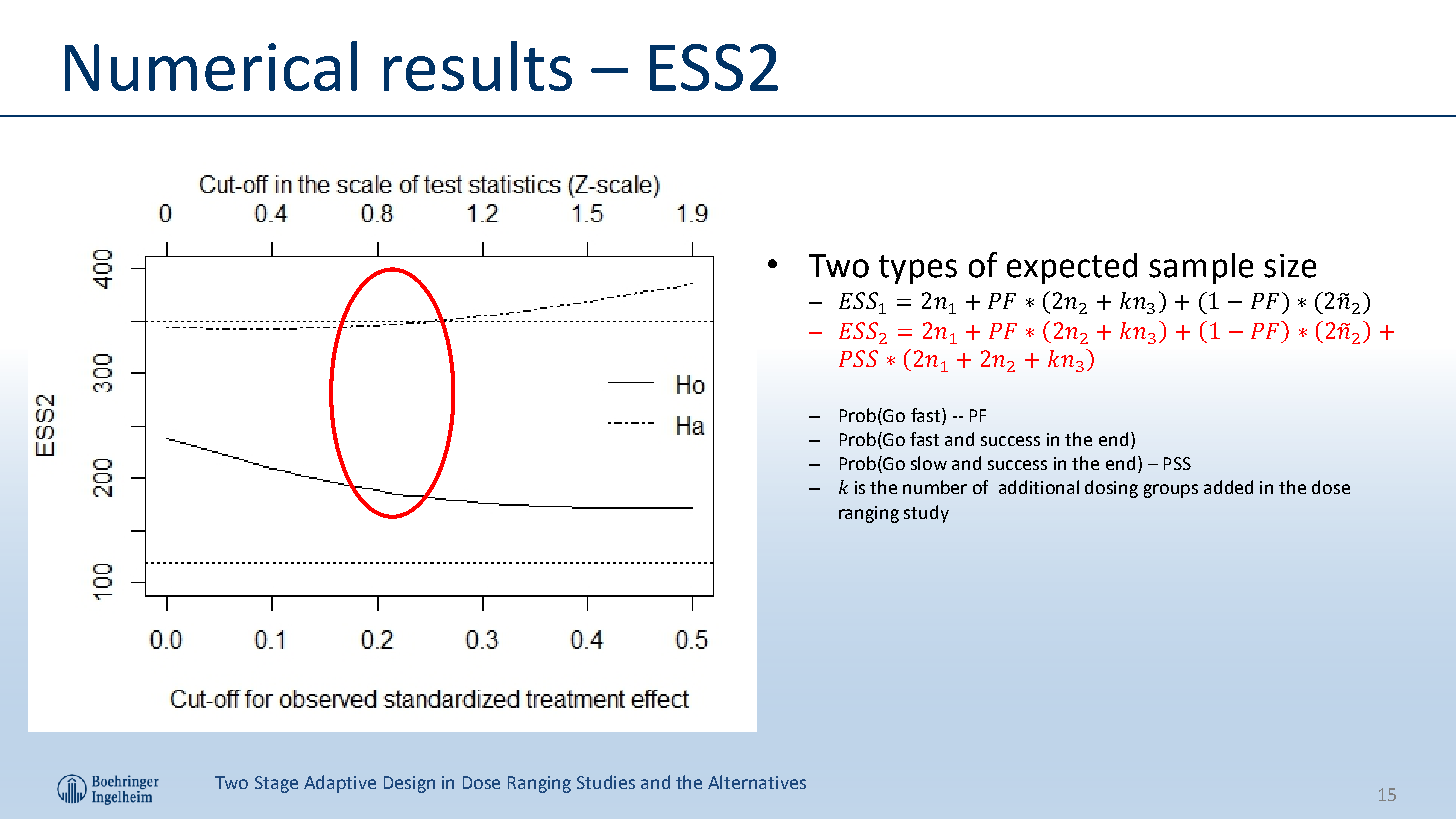 The height and width of the image is (819, 1456). What do you see at coordinates (211, 66) in the image?
I see `Numerical` at bounding box center [211, 66].
